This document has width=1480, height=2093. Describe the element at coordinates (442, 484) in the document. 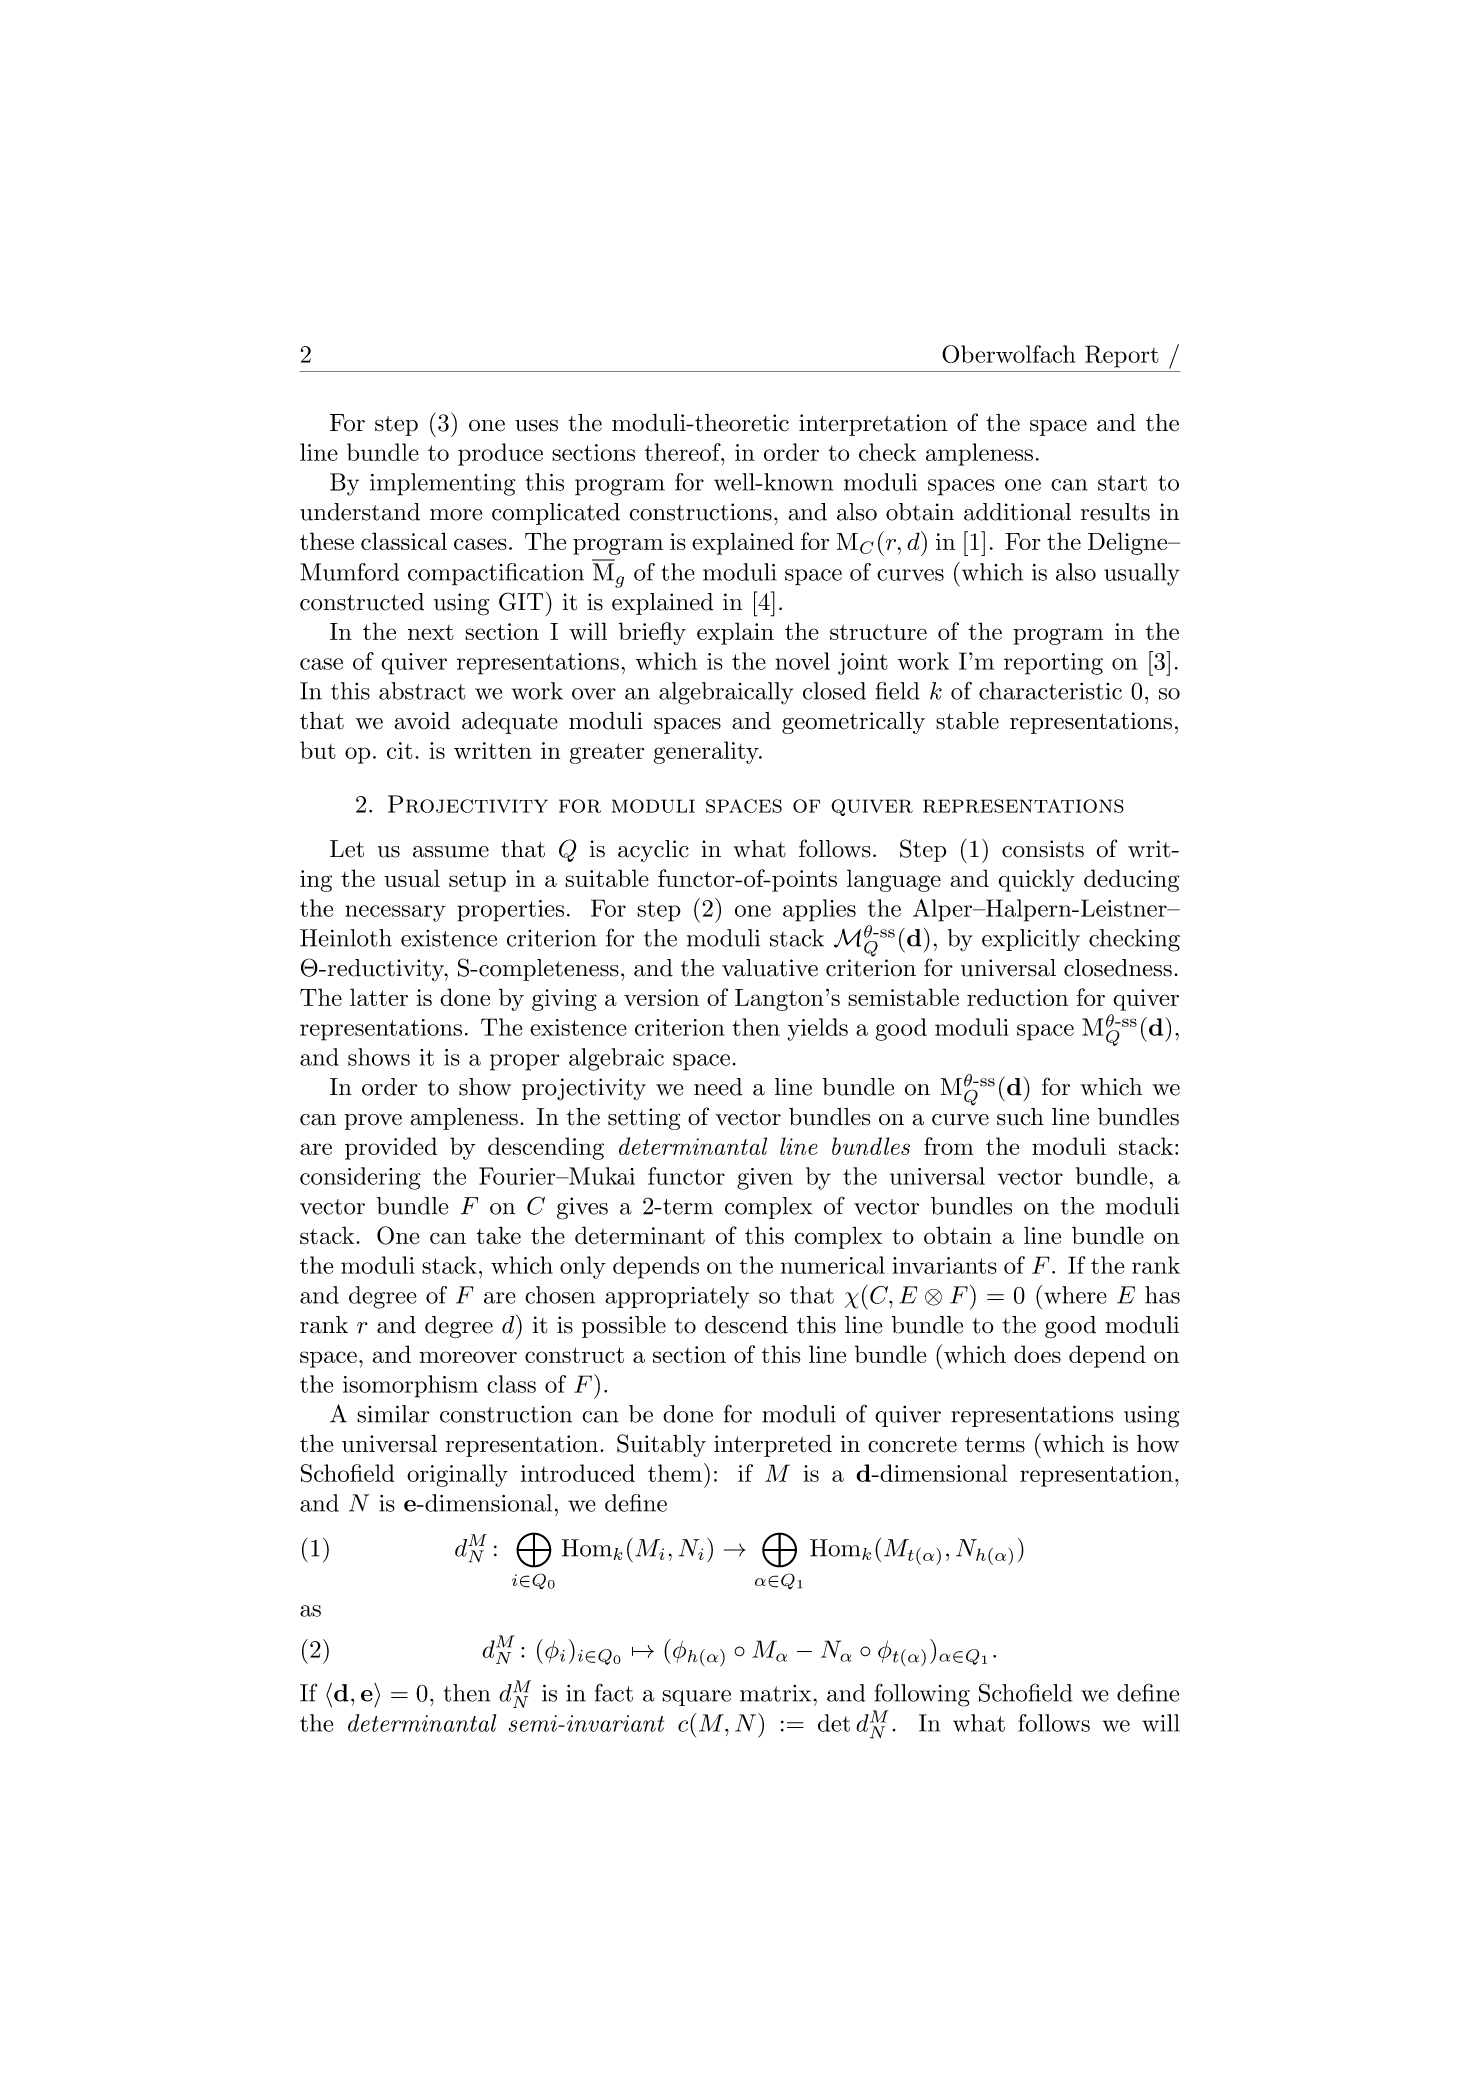

I see `implementing` at that location.
